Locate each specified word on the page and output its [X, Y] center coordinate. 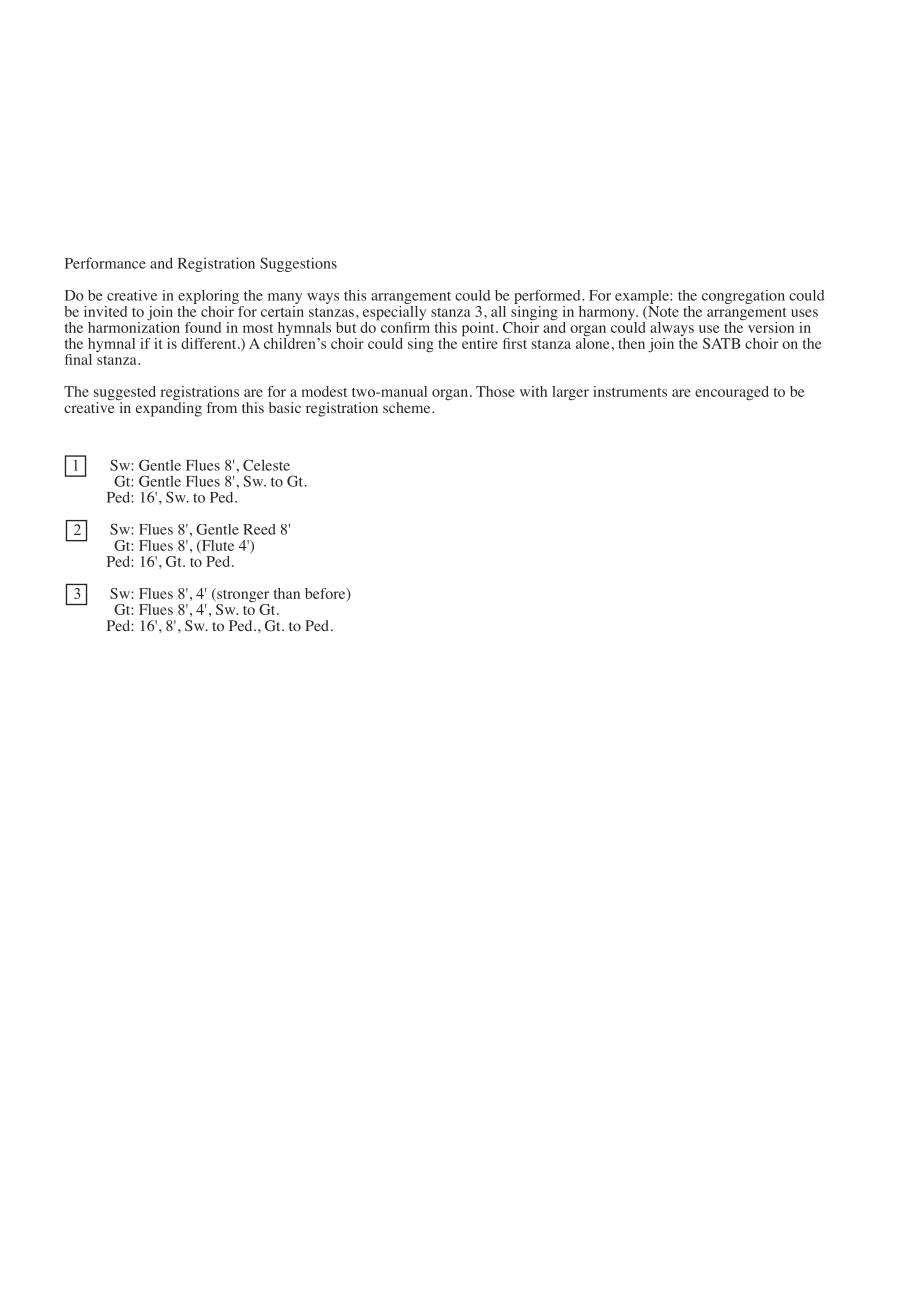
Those [495, 391]
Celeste [266, 465]
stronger [242, 596]
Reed [259, 529]
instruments [630, 391]
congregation [743, 297]
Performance [105, 263]
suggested [125, 394]
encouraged [732, 393]
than [287, 593]
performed [548, 298]
